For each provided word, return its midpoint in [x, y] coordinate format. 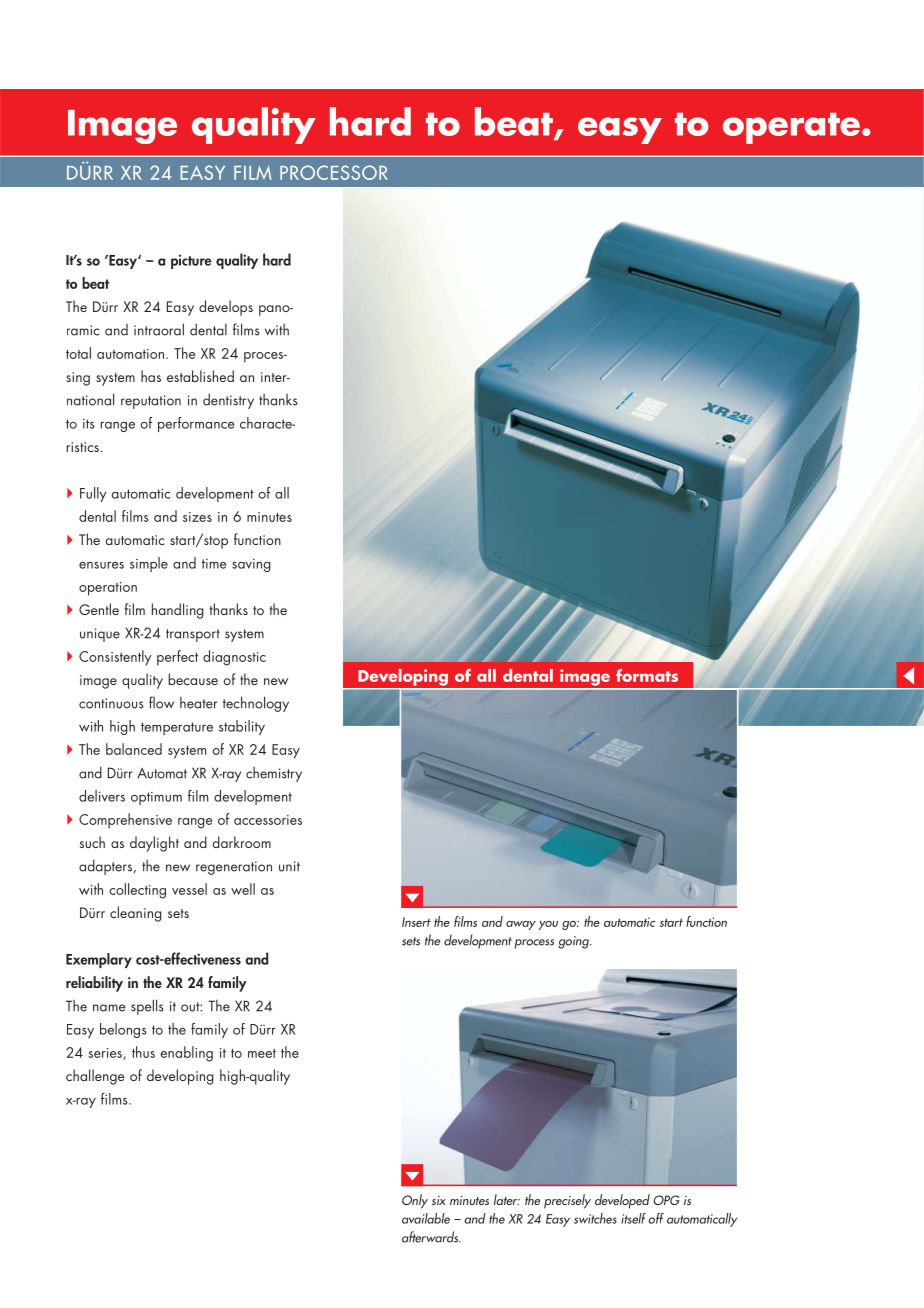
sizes [197, 517]
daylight [154, 844]
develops [226, 308]
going [574, 942]
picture [191, 262]
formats [647, 675]
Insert [416, 922]
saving [251, 565]
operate [791, 128]
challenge [95, 1077]
